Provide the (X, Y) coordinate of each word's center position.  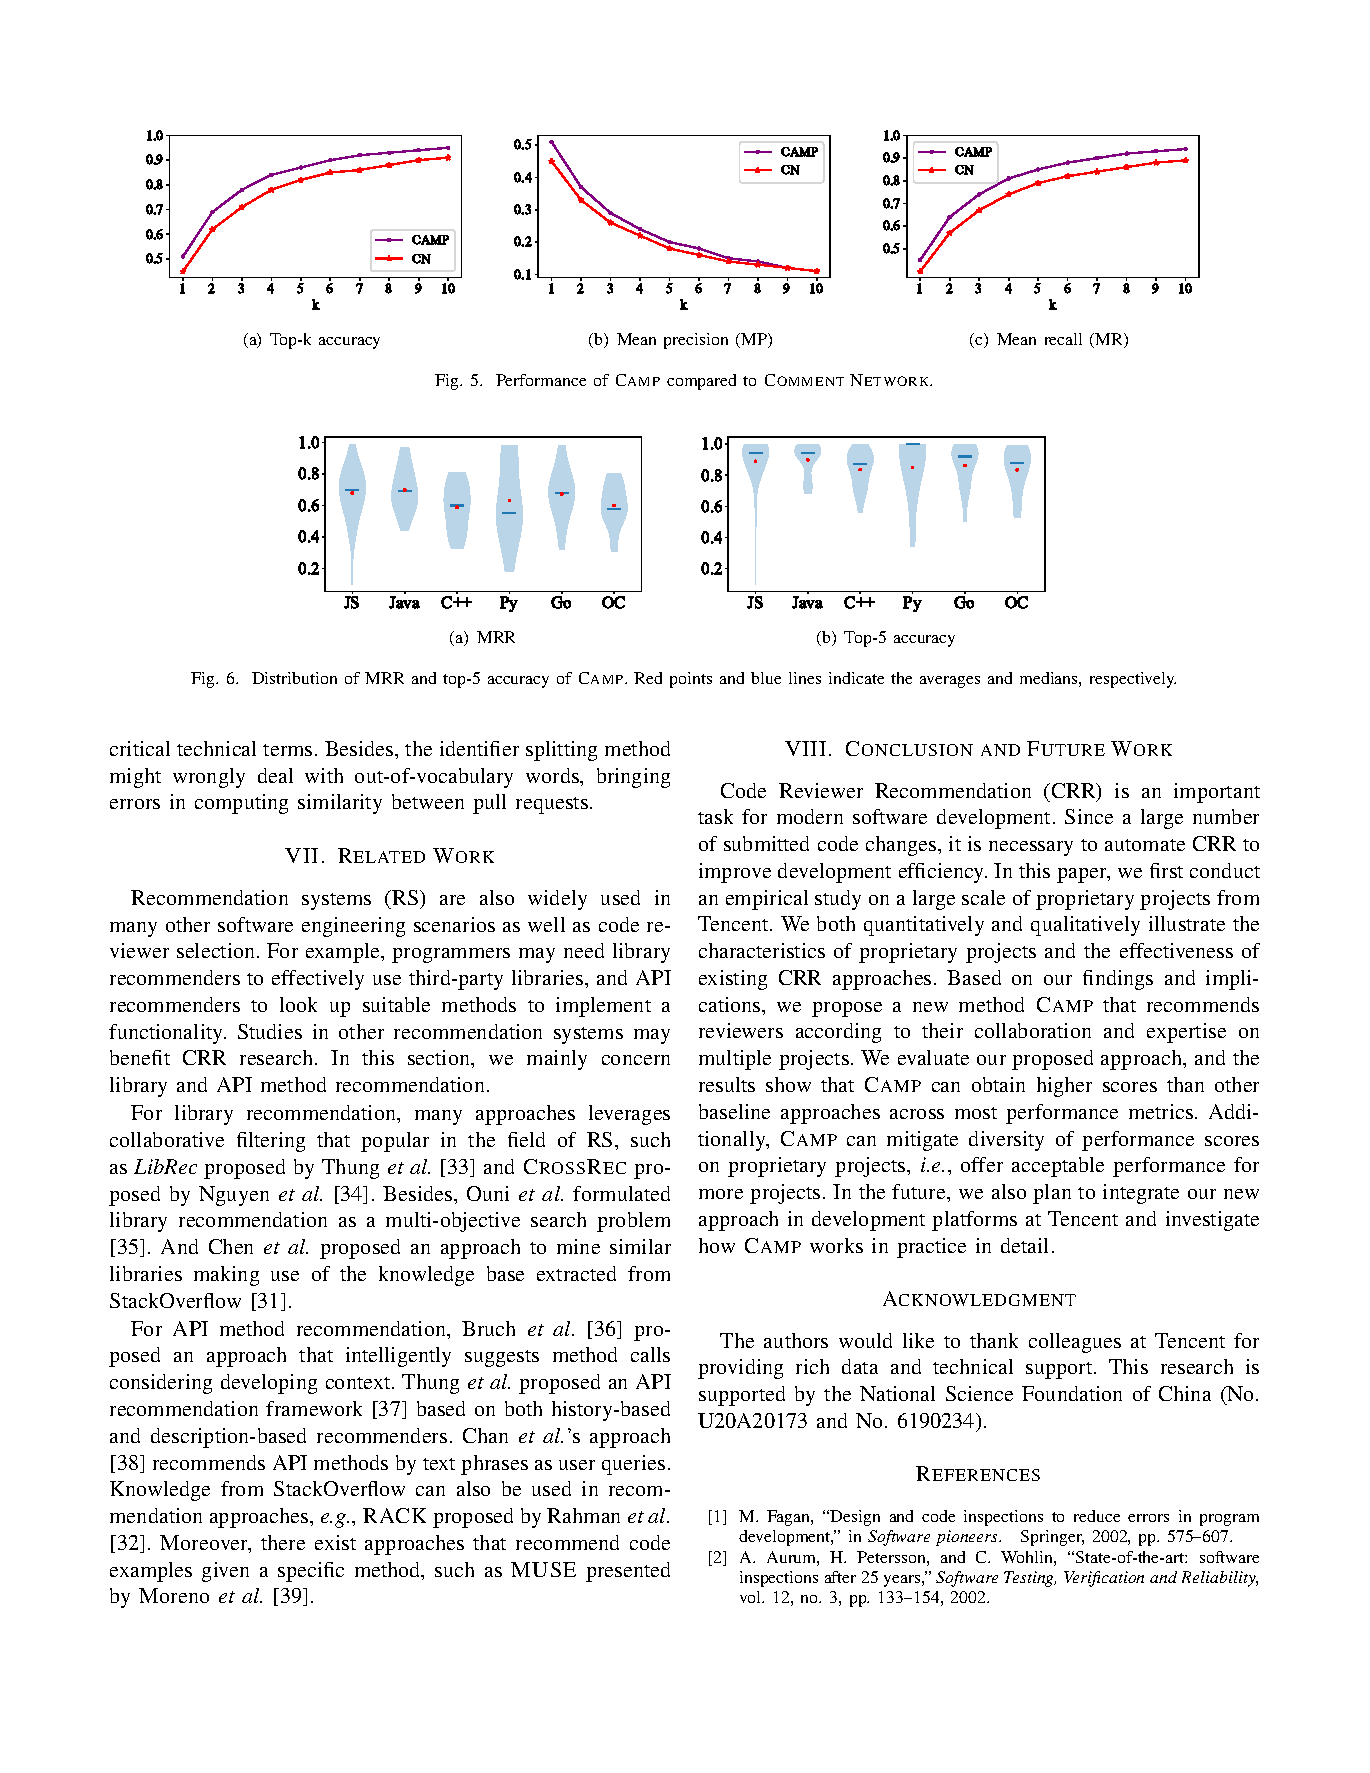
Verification (1104, 1579)
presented (628, 1572)
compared (701, 382)
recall (1063, 339)
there (283, 1542)
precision (696, 341)
